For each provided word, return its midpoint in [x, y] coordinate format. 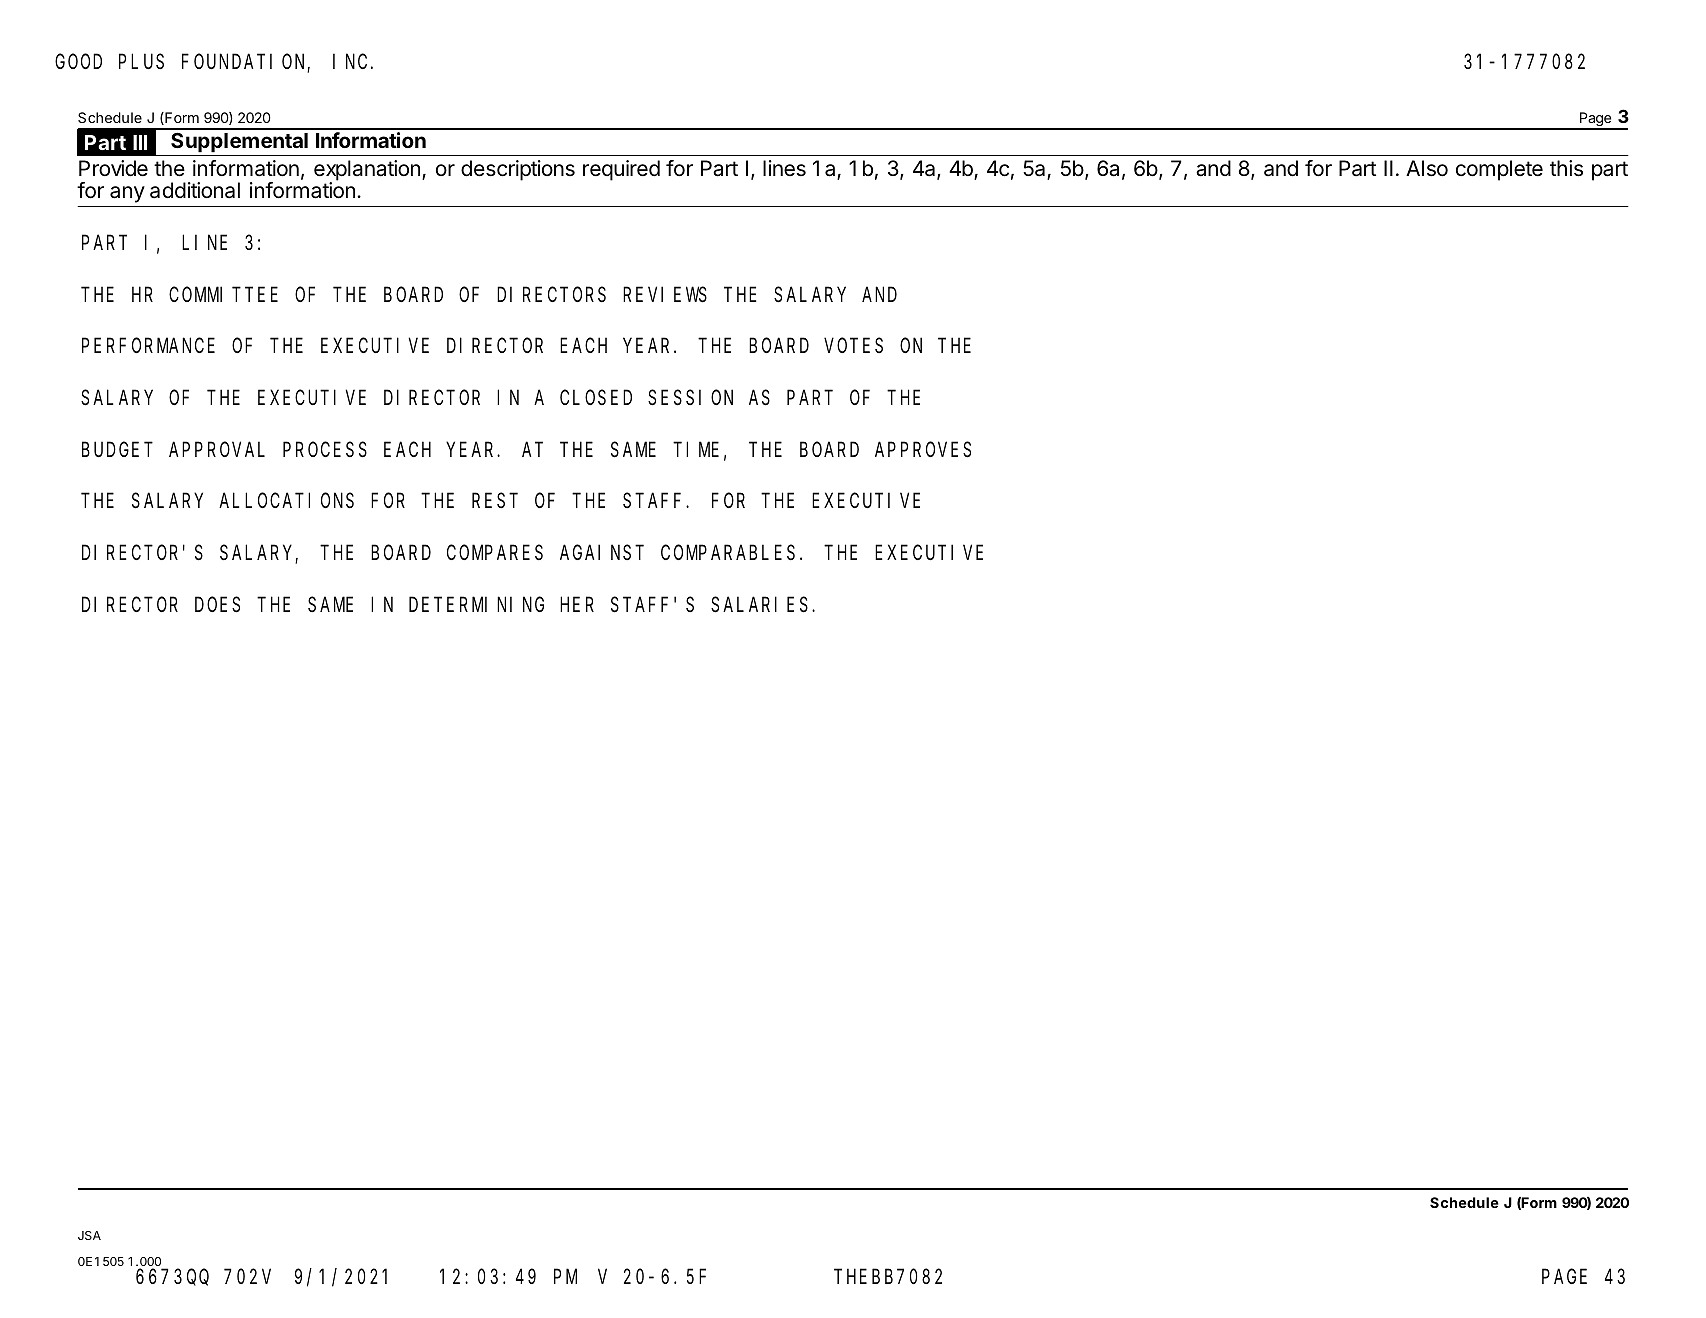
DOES [217, 605]
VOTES [853, 346]
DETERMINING [476, 605]
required [621, 170]
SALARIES [762, 605]
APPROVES [923, 450]
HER [577, 605]
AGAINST [602, 553]
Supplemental [239, 144]
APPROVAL [217, 449]
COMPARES [495, 553]
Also [1427, 168]
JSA [89, 1235]
